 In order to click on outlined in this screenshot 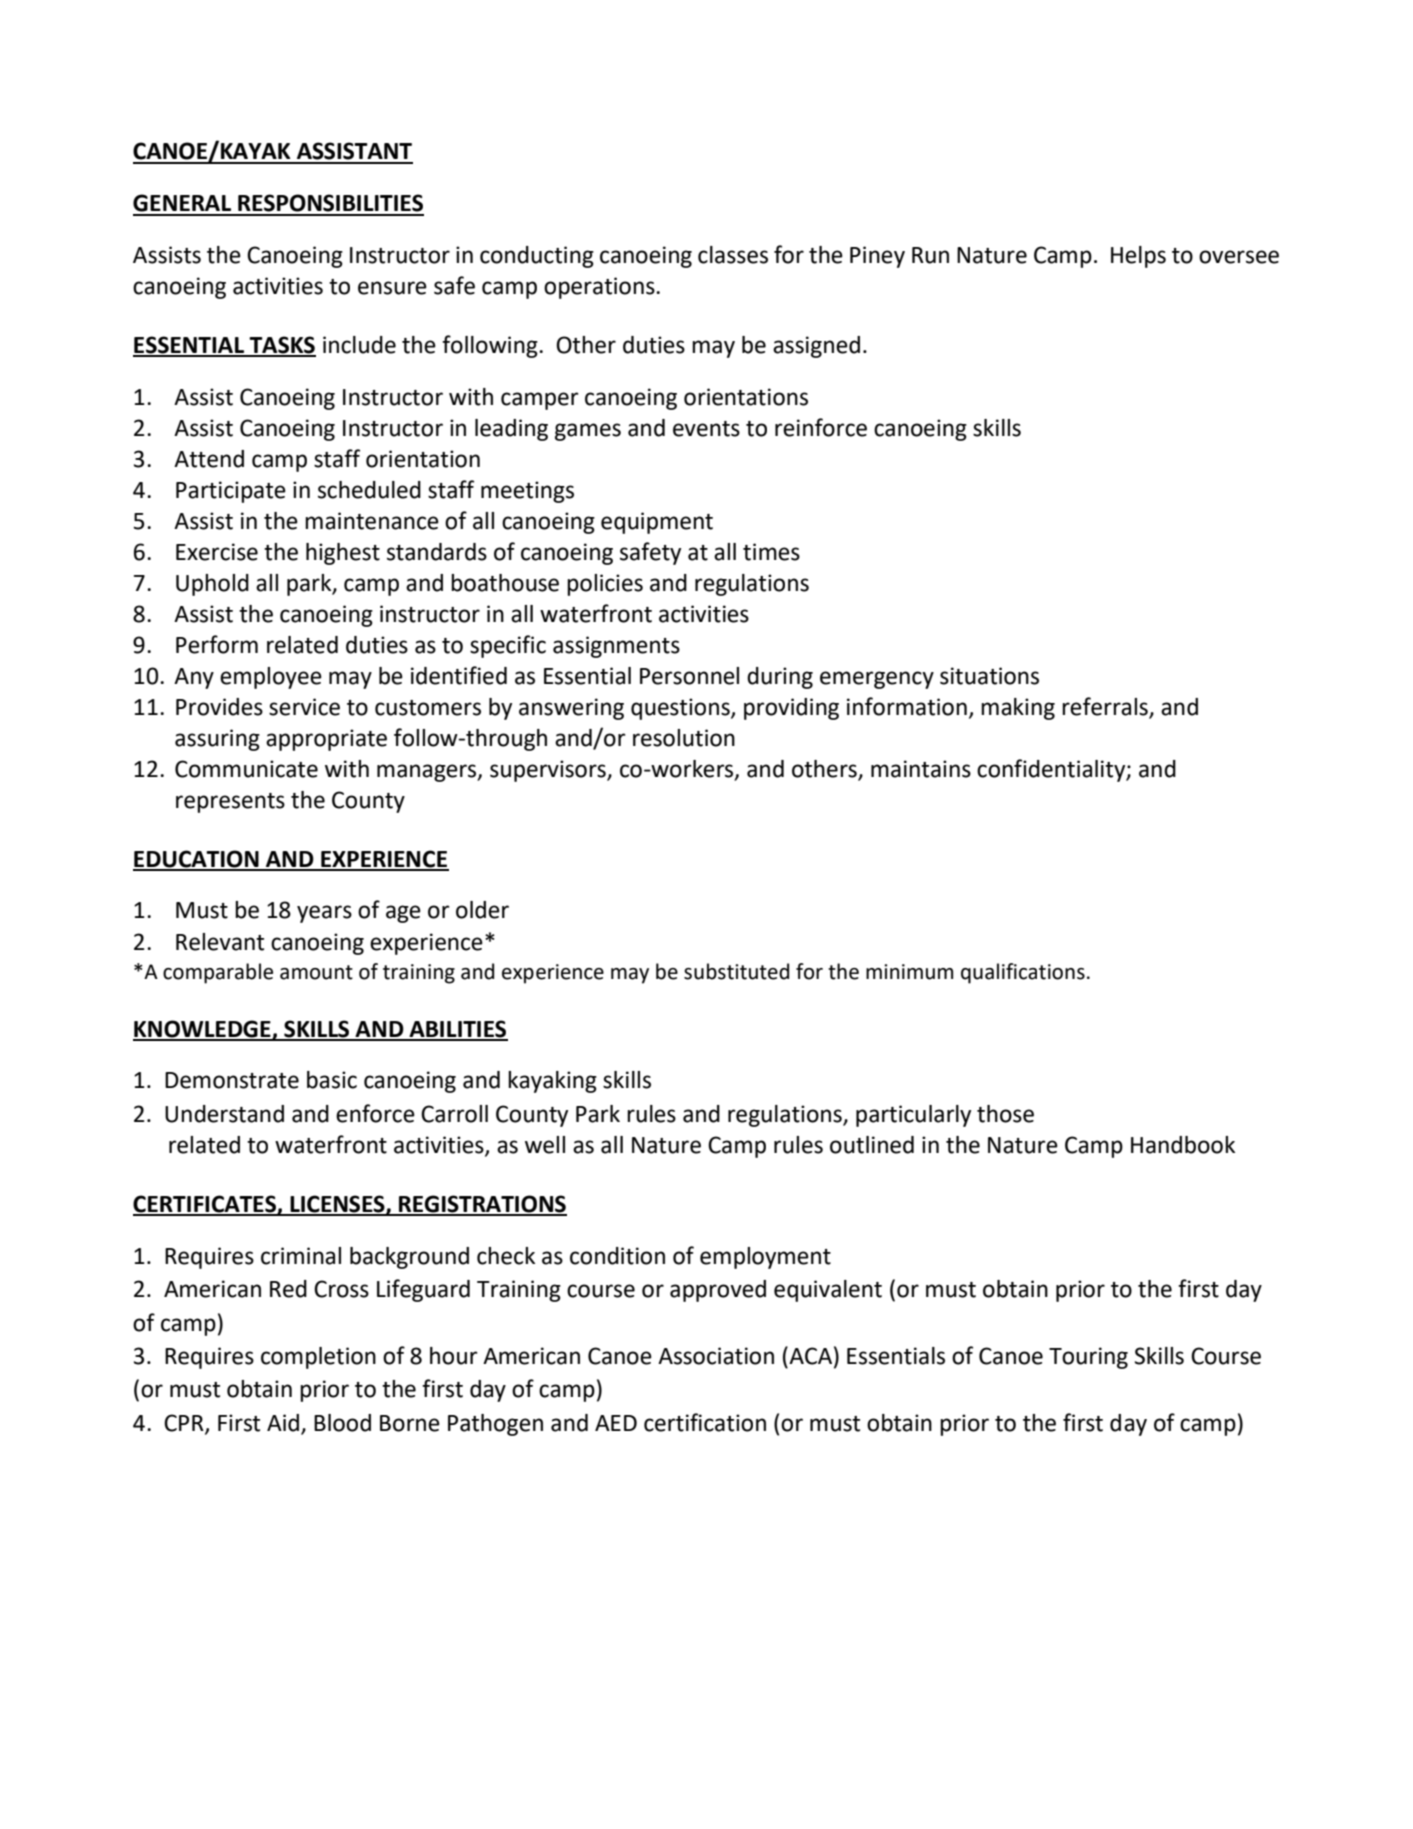, I will do `click(872, 1145)`.
